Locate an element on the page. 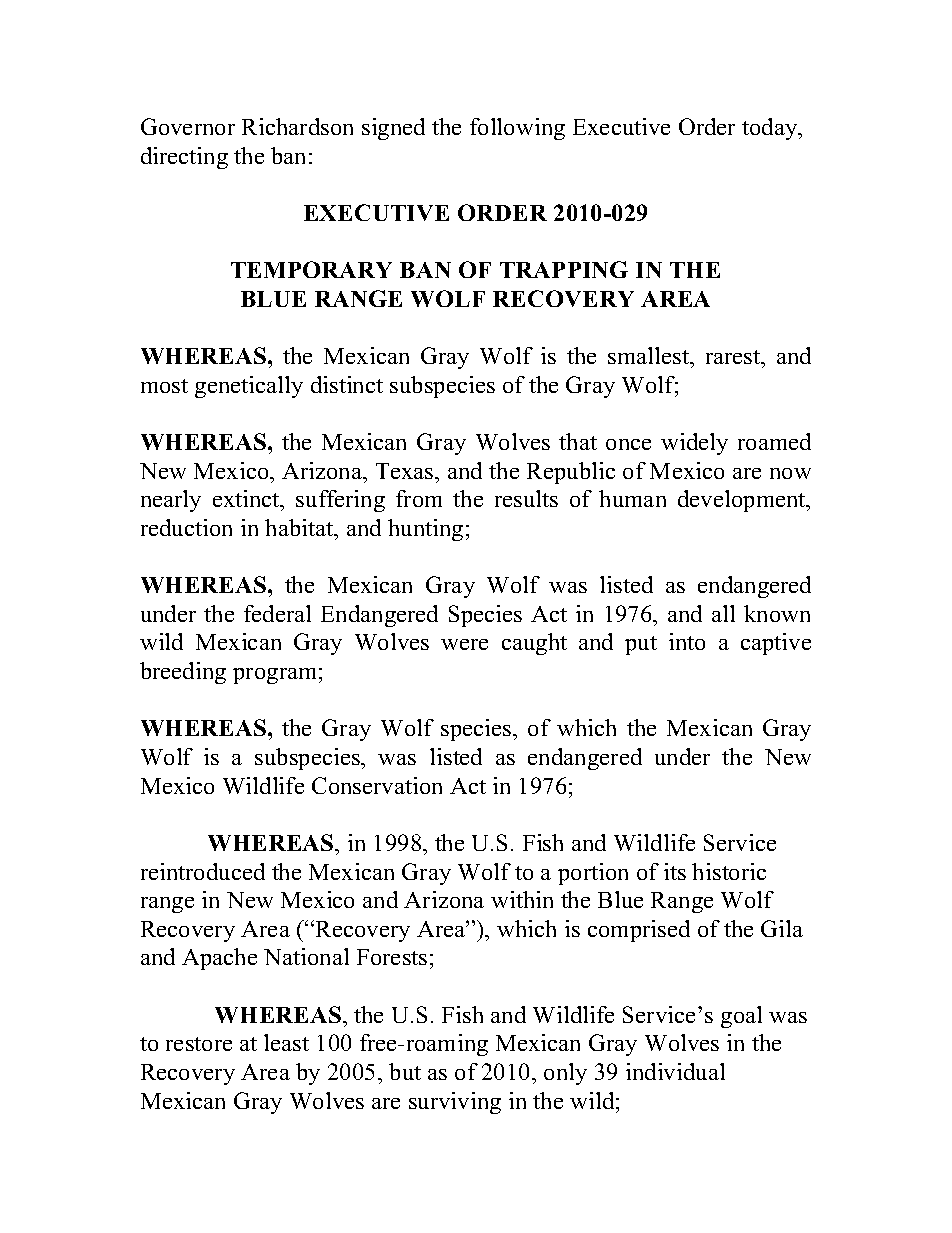  today is located at coordinates (771, 129).
